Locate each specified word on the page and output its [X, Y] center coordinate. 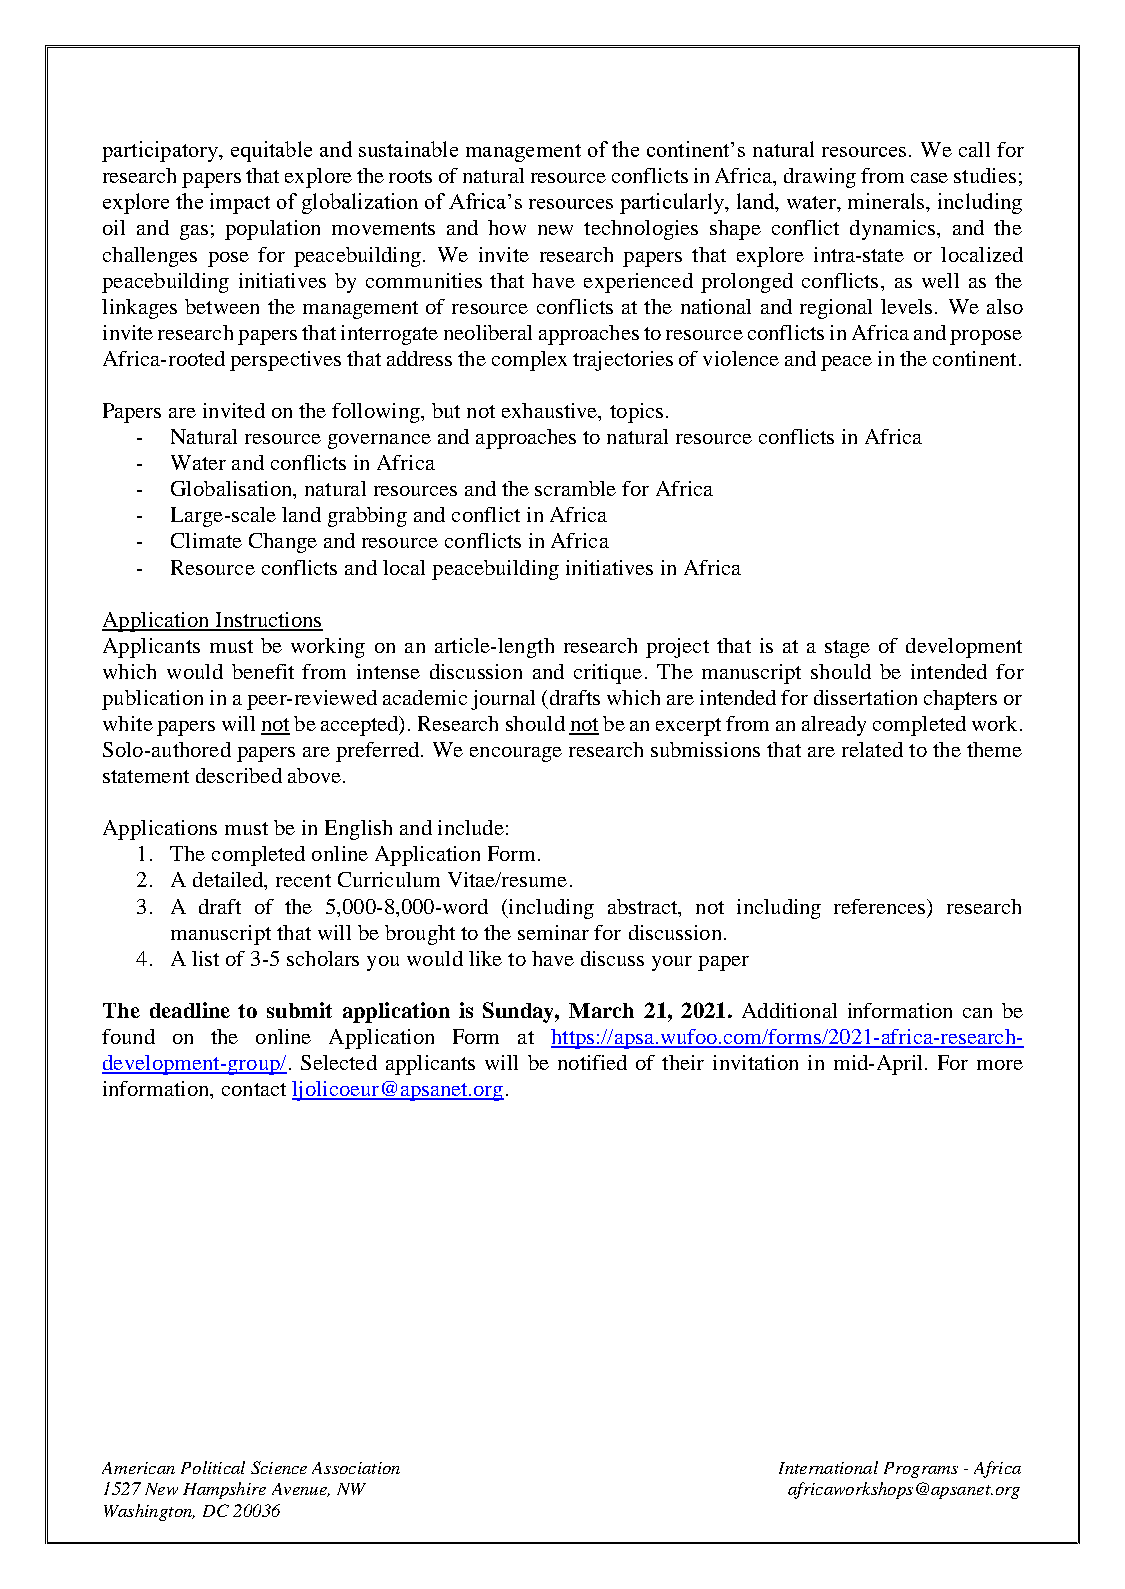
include [471, 827]
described [239, 775]
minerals [888, 202]
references [881, 907]
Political [213, 1467]
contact [254, 1089]
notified [592, 1062]
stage [847, 649]
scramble [575, 488]
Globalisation [233, 490]
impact [240, 203]
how [507, 227]
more [1000, 1065]
